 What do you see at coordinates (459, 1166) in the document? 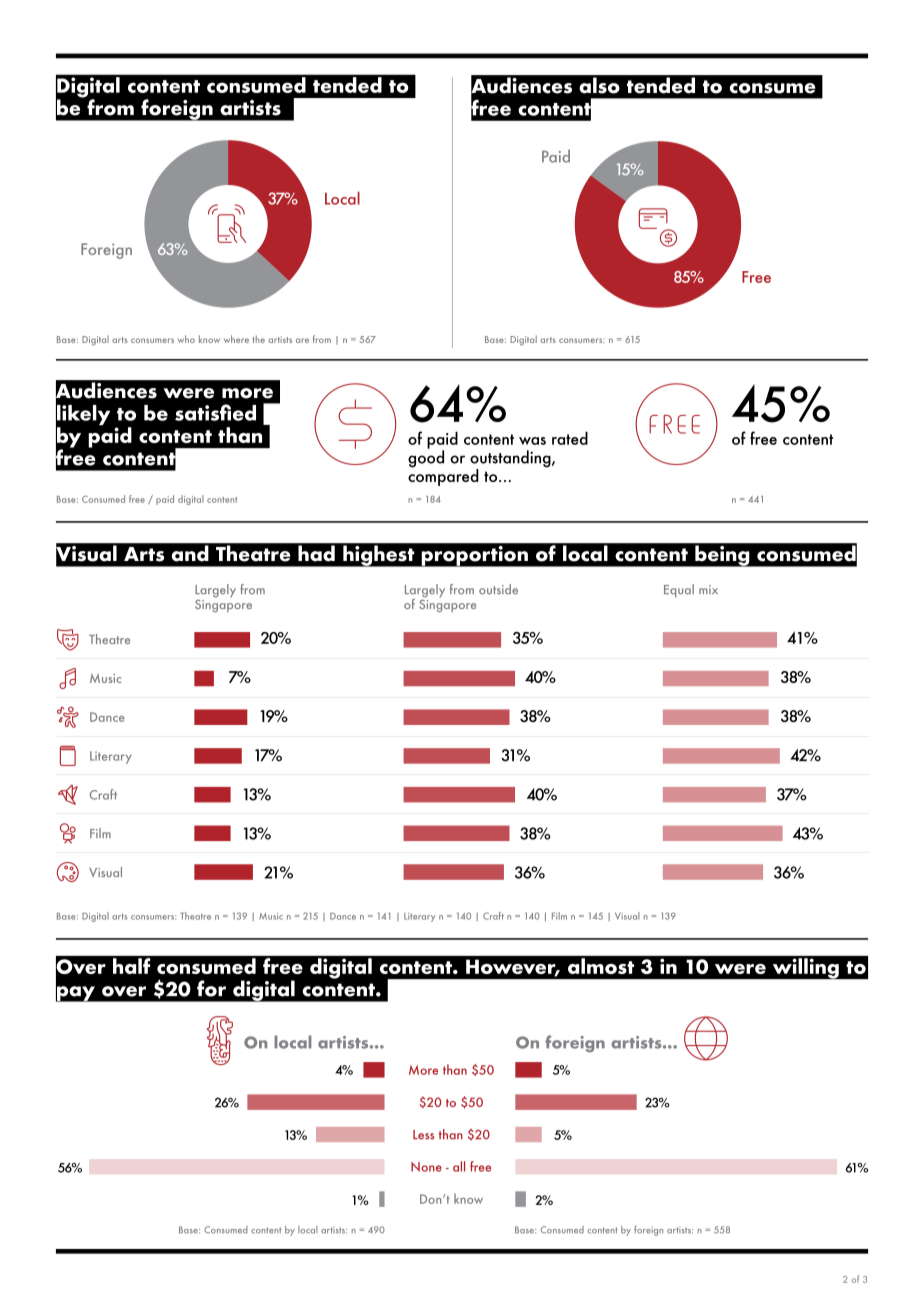
I see `all` at bounding box center [459, 1166].
